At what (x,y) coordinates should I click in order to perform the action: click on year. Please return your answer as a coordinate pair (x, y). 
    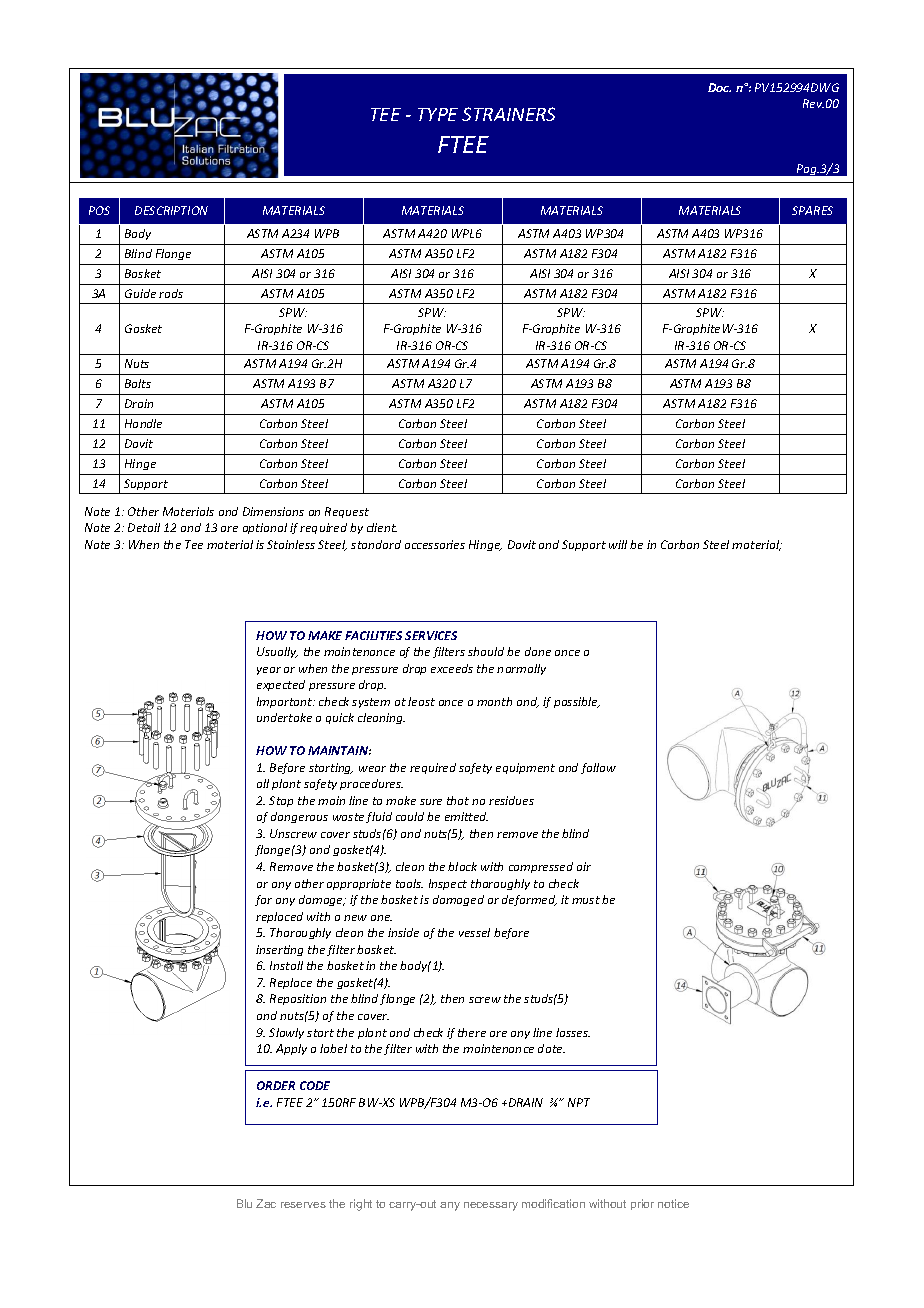
    Looking at the image, I should click on (269, 671).
